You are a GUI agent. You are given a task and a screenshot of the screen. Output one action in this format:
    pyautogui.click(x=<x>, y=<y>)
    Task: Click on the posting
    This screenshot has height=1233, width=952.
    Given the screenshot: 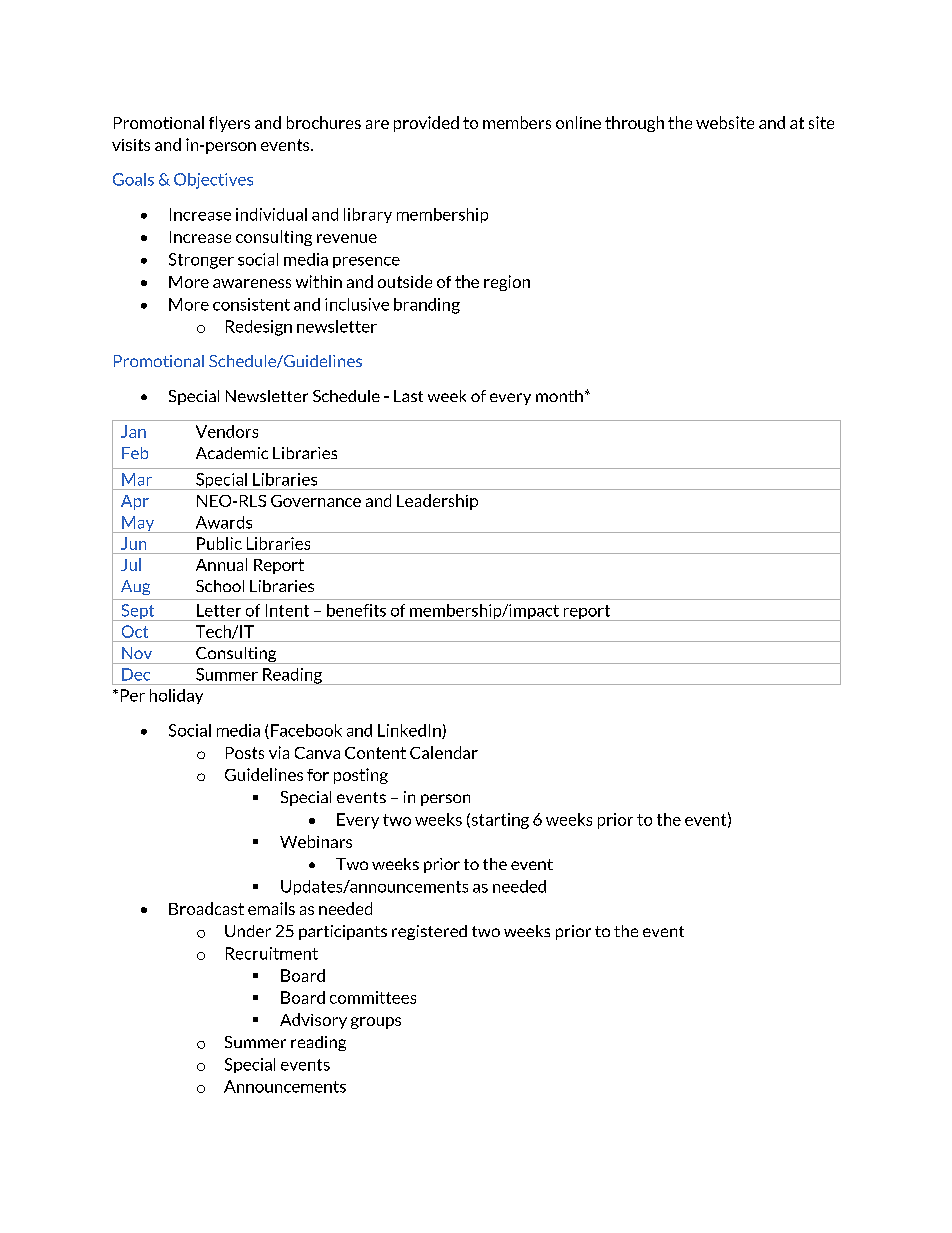 What is the action you would take?
    pyautogui.click(x=361, y=776)
